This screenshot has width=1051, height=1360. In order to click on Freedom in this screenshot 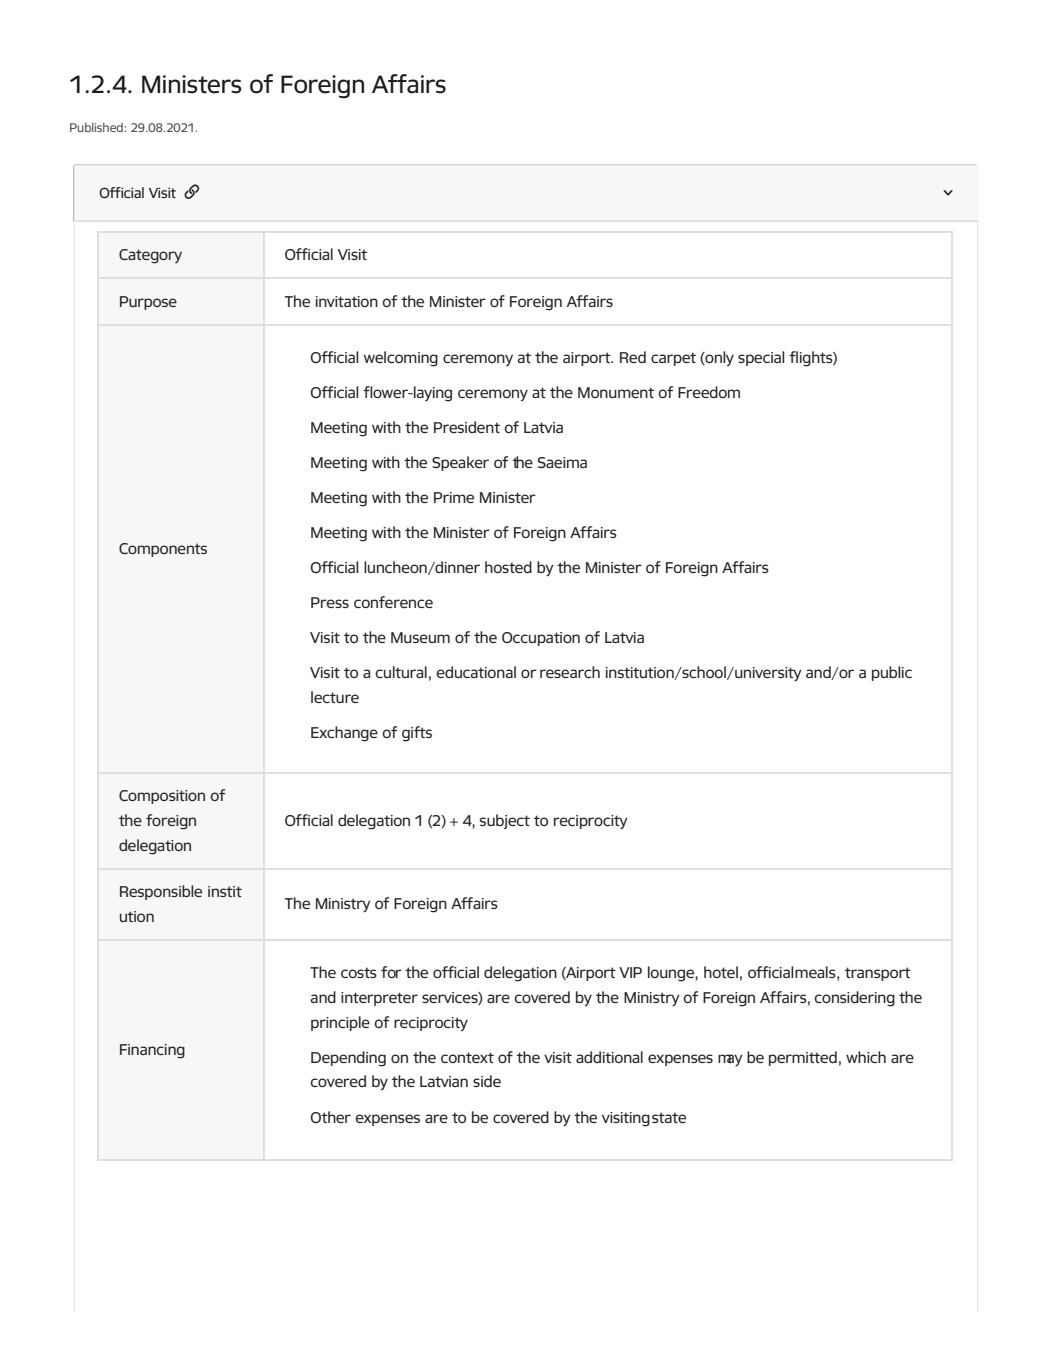, I will do `click(709, 392)`.
